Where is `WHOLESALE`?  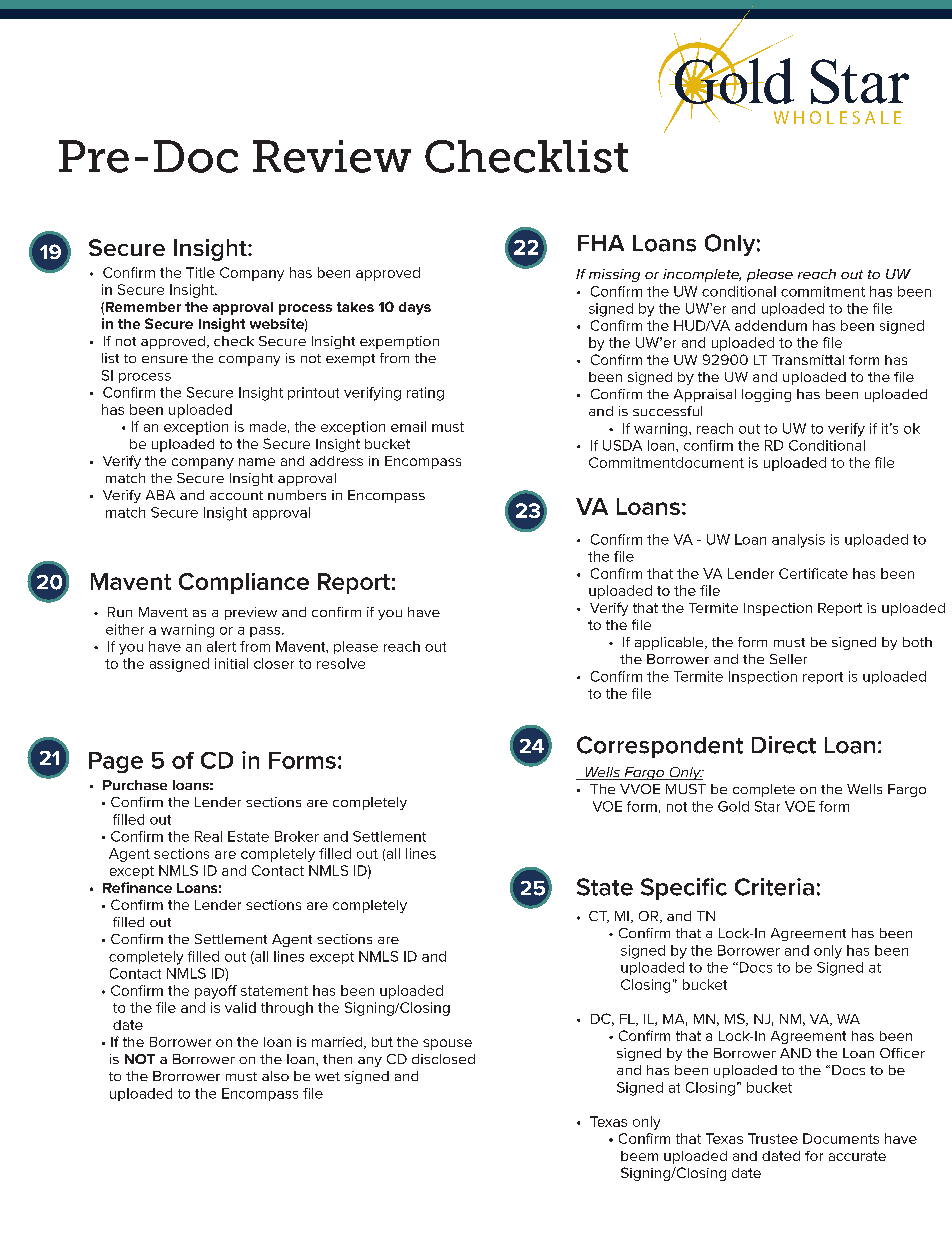
WHOLESALE is located at coordinates (837, 117).
